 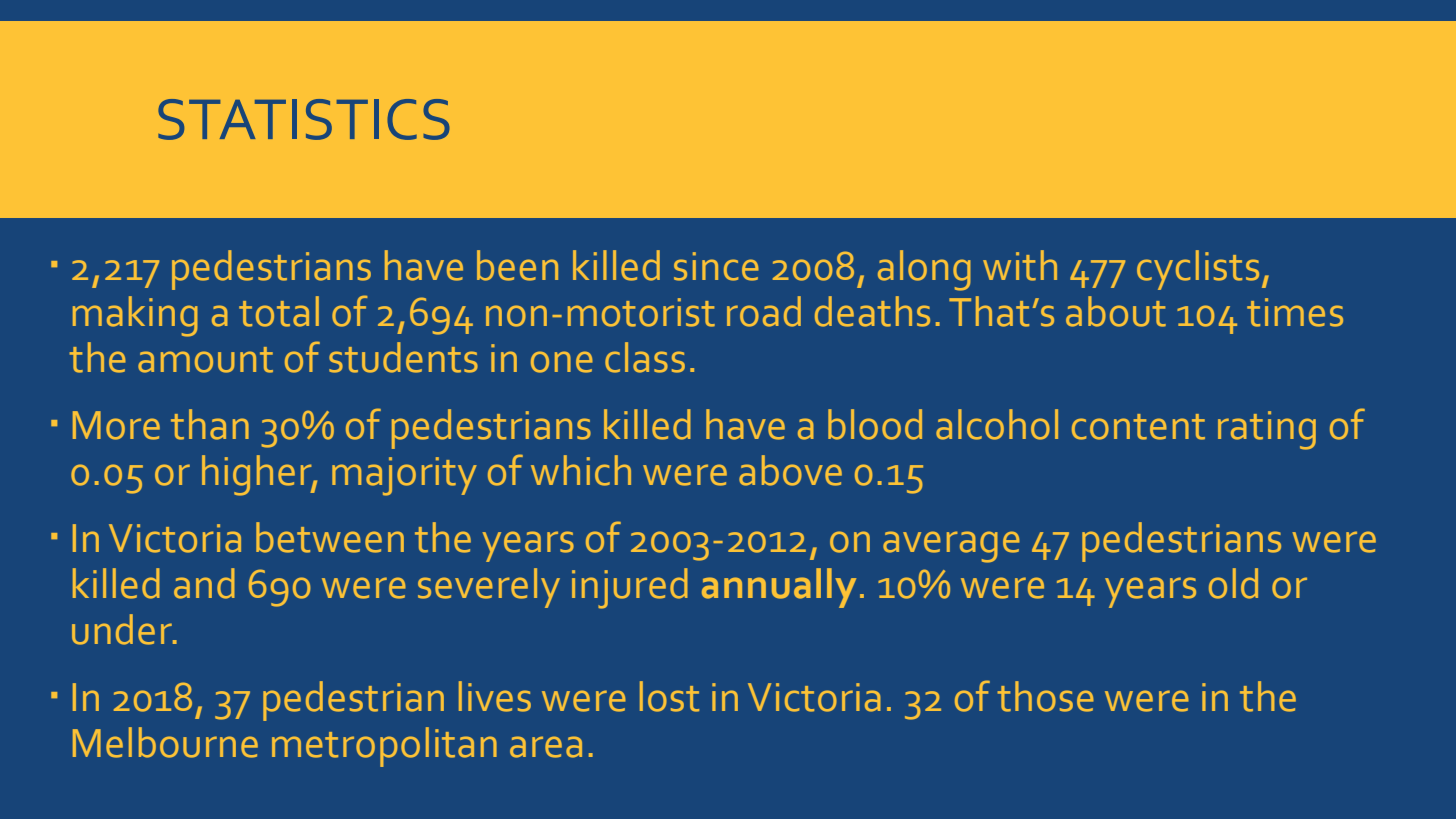 I want to click on old, so click(x=1233, y=583).
